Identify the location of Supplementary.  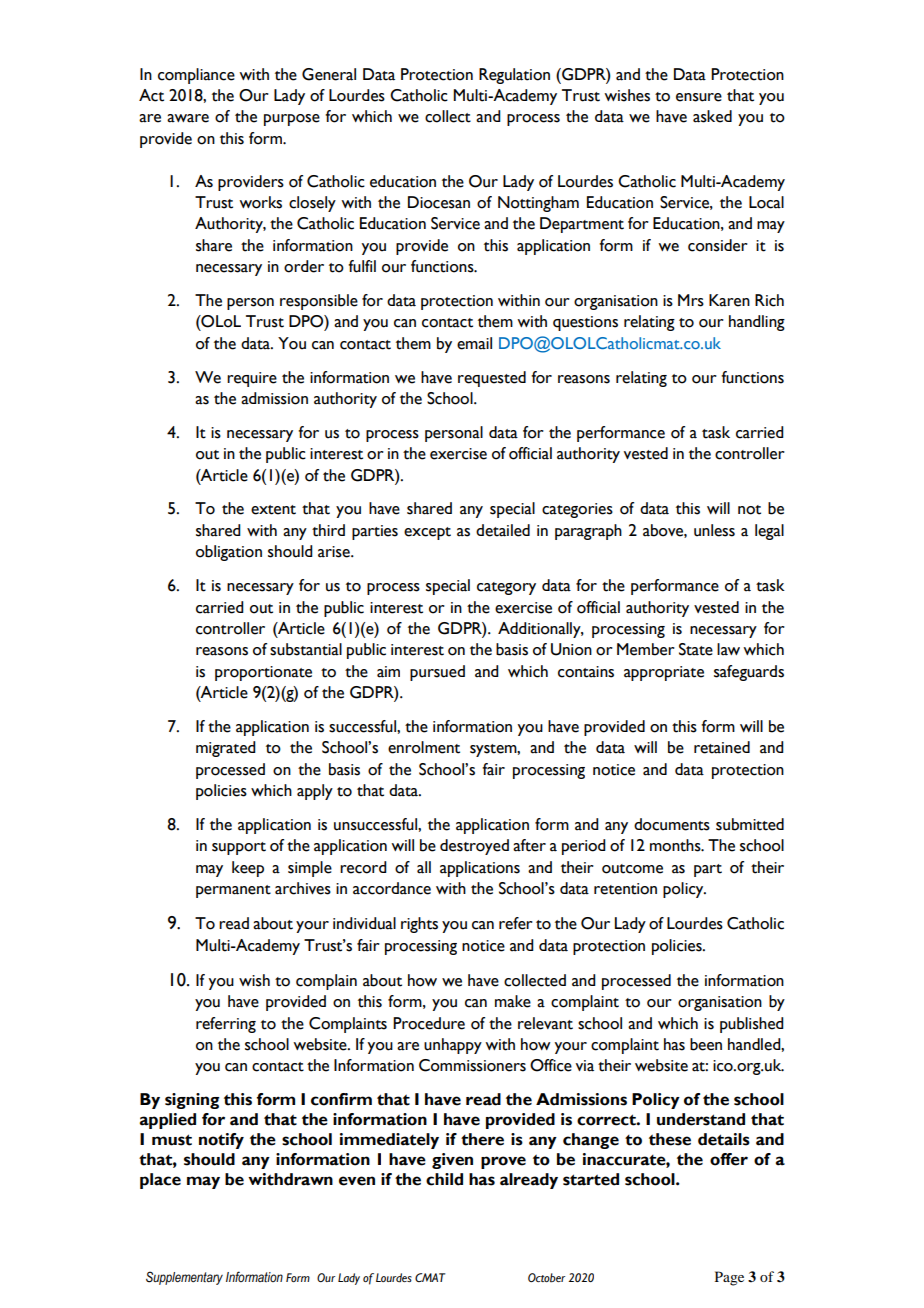
(184, 1278).
